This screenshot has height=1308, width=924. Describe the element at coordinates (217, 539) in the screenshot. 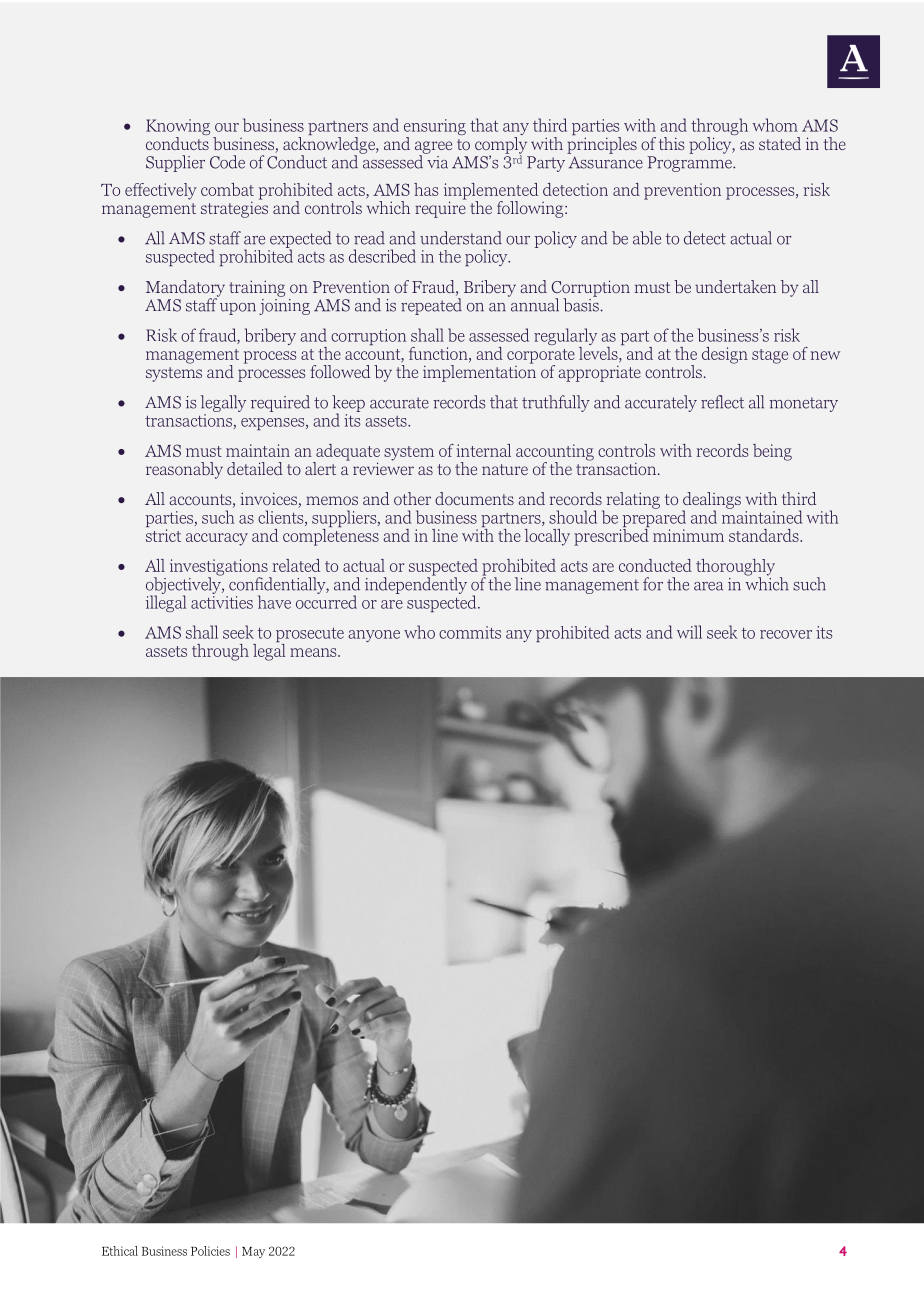

I see `accuracy` at that location.
